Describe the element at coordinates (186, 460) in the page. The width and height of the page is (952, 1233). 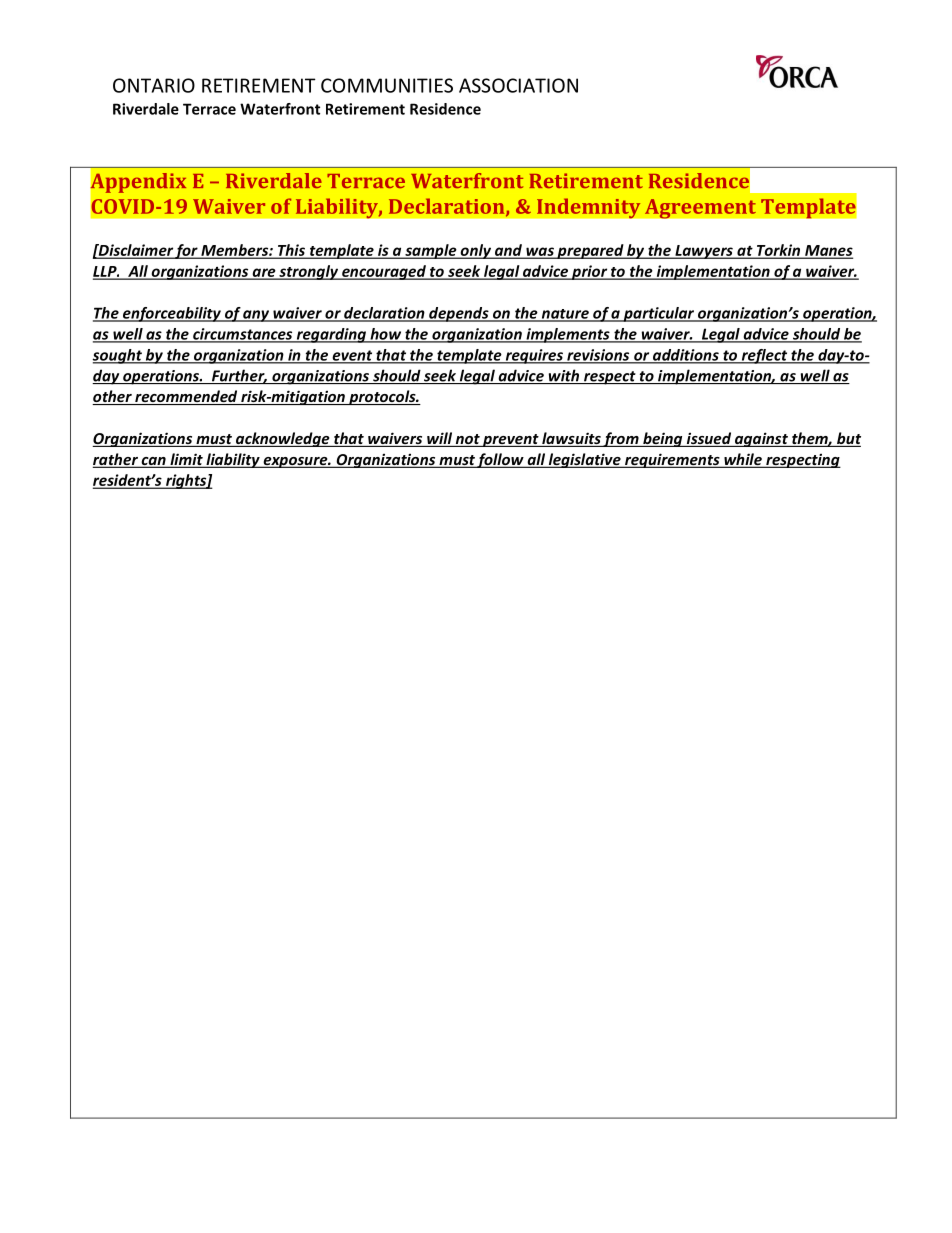
I see `limit` at that location.
